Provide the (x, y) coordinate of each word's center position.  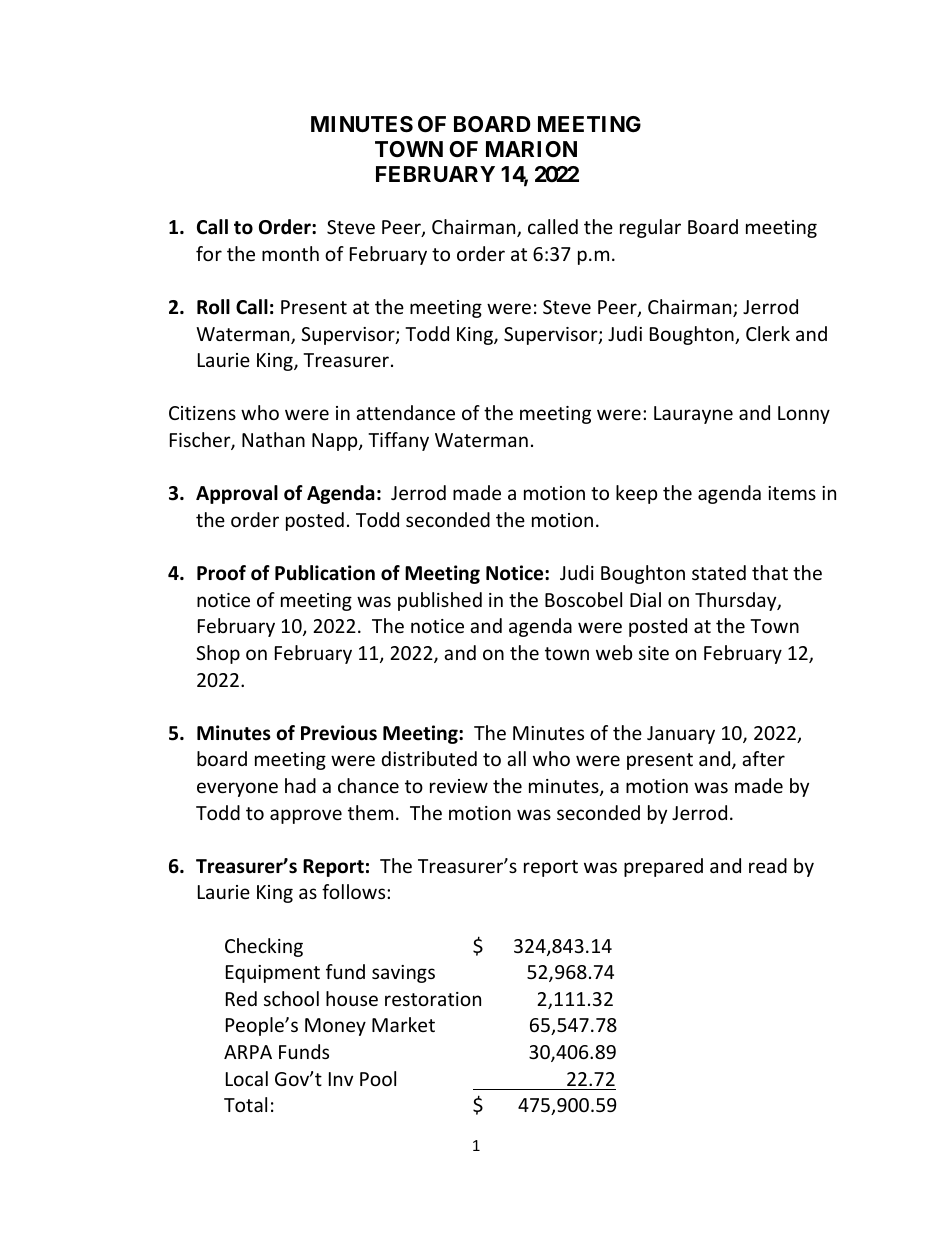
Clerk (768, 333)
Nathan (273, 439)
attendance (405, 412)
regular (650, 228)
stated (719, 572)
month (290, 253)
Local (247, 1078)
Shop (218, 654)
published (440, 601)
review (459, 786)
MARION (531, 149)
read (768, 865)
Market (403, 1024)
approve (306, 816)
